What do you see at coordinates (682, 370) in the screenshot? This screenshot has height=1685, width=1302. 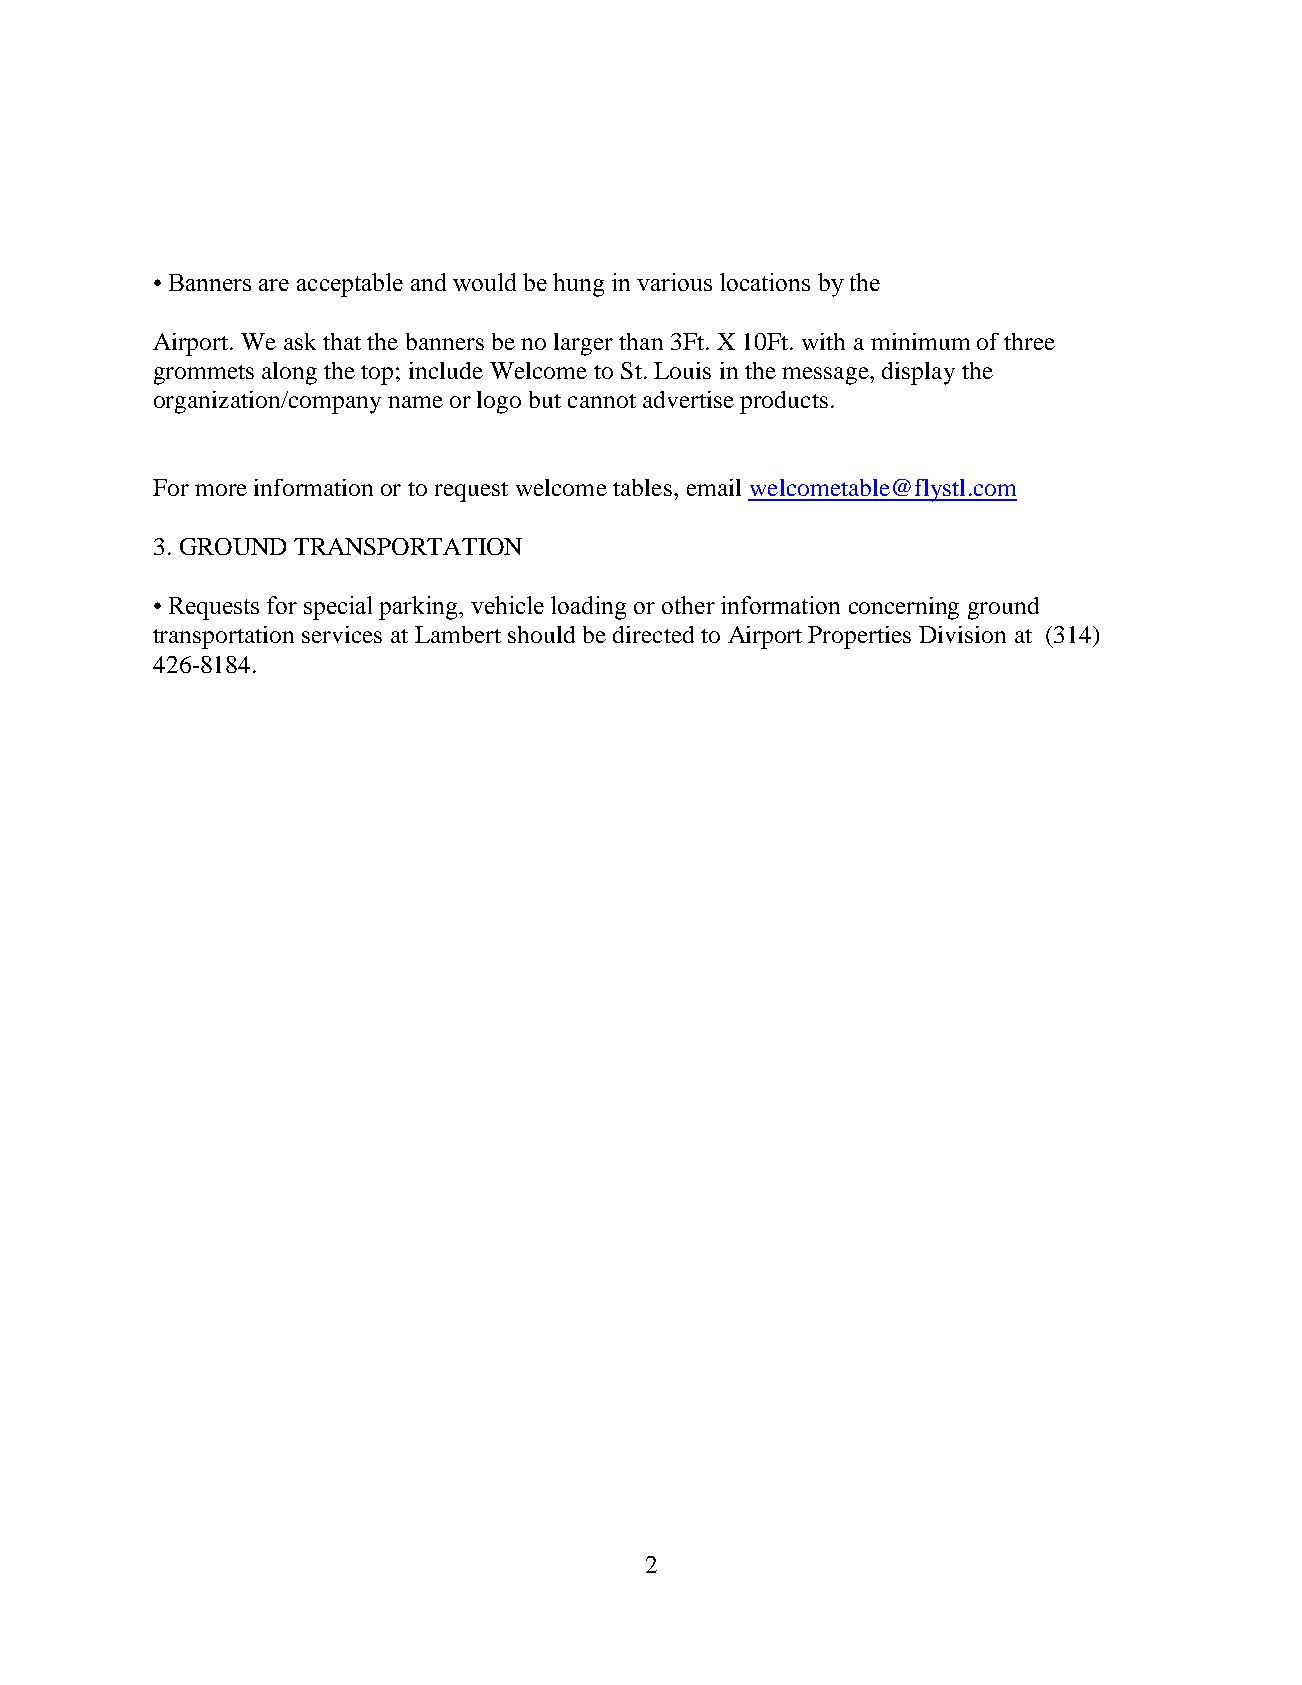 I see `Louis` at bounding box center [682, 370].
